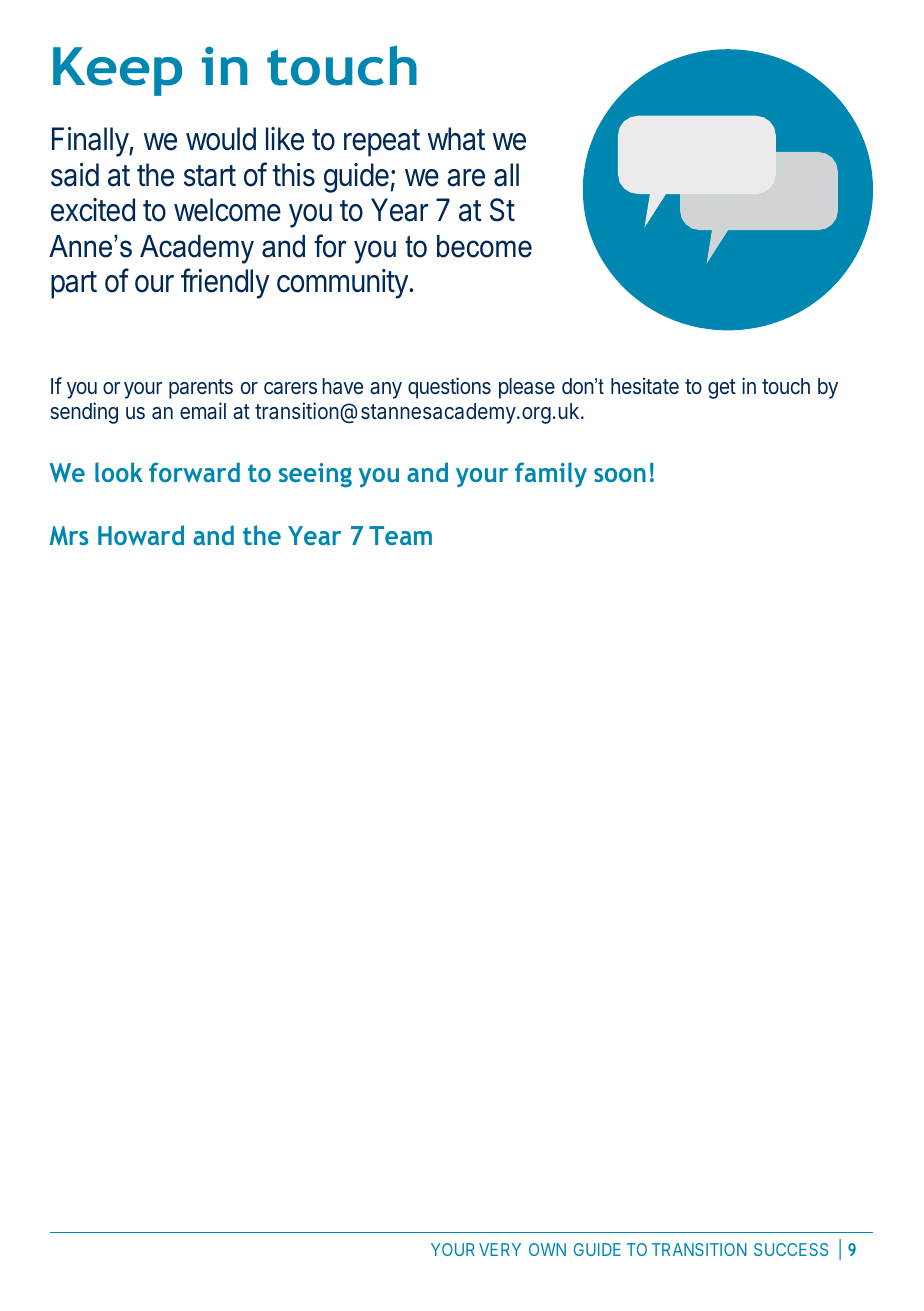 This screenshot has height=1311, width=924. I want to click on family, so click(551, 474).
